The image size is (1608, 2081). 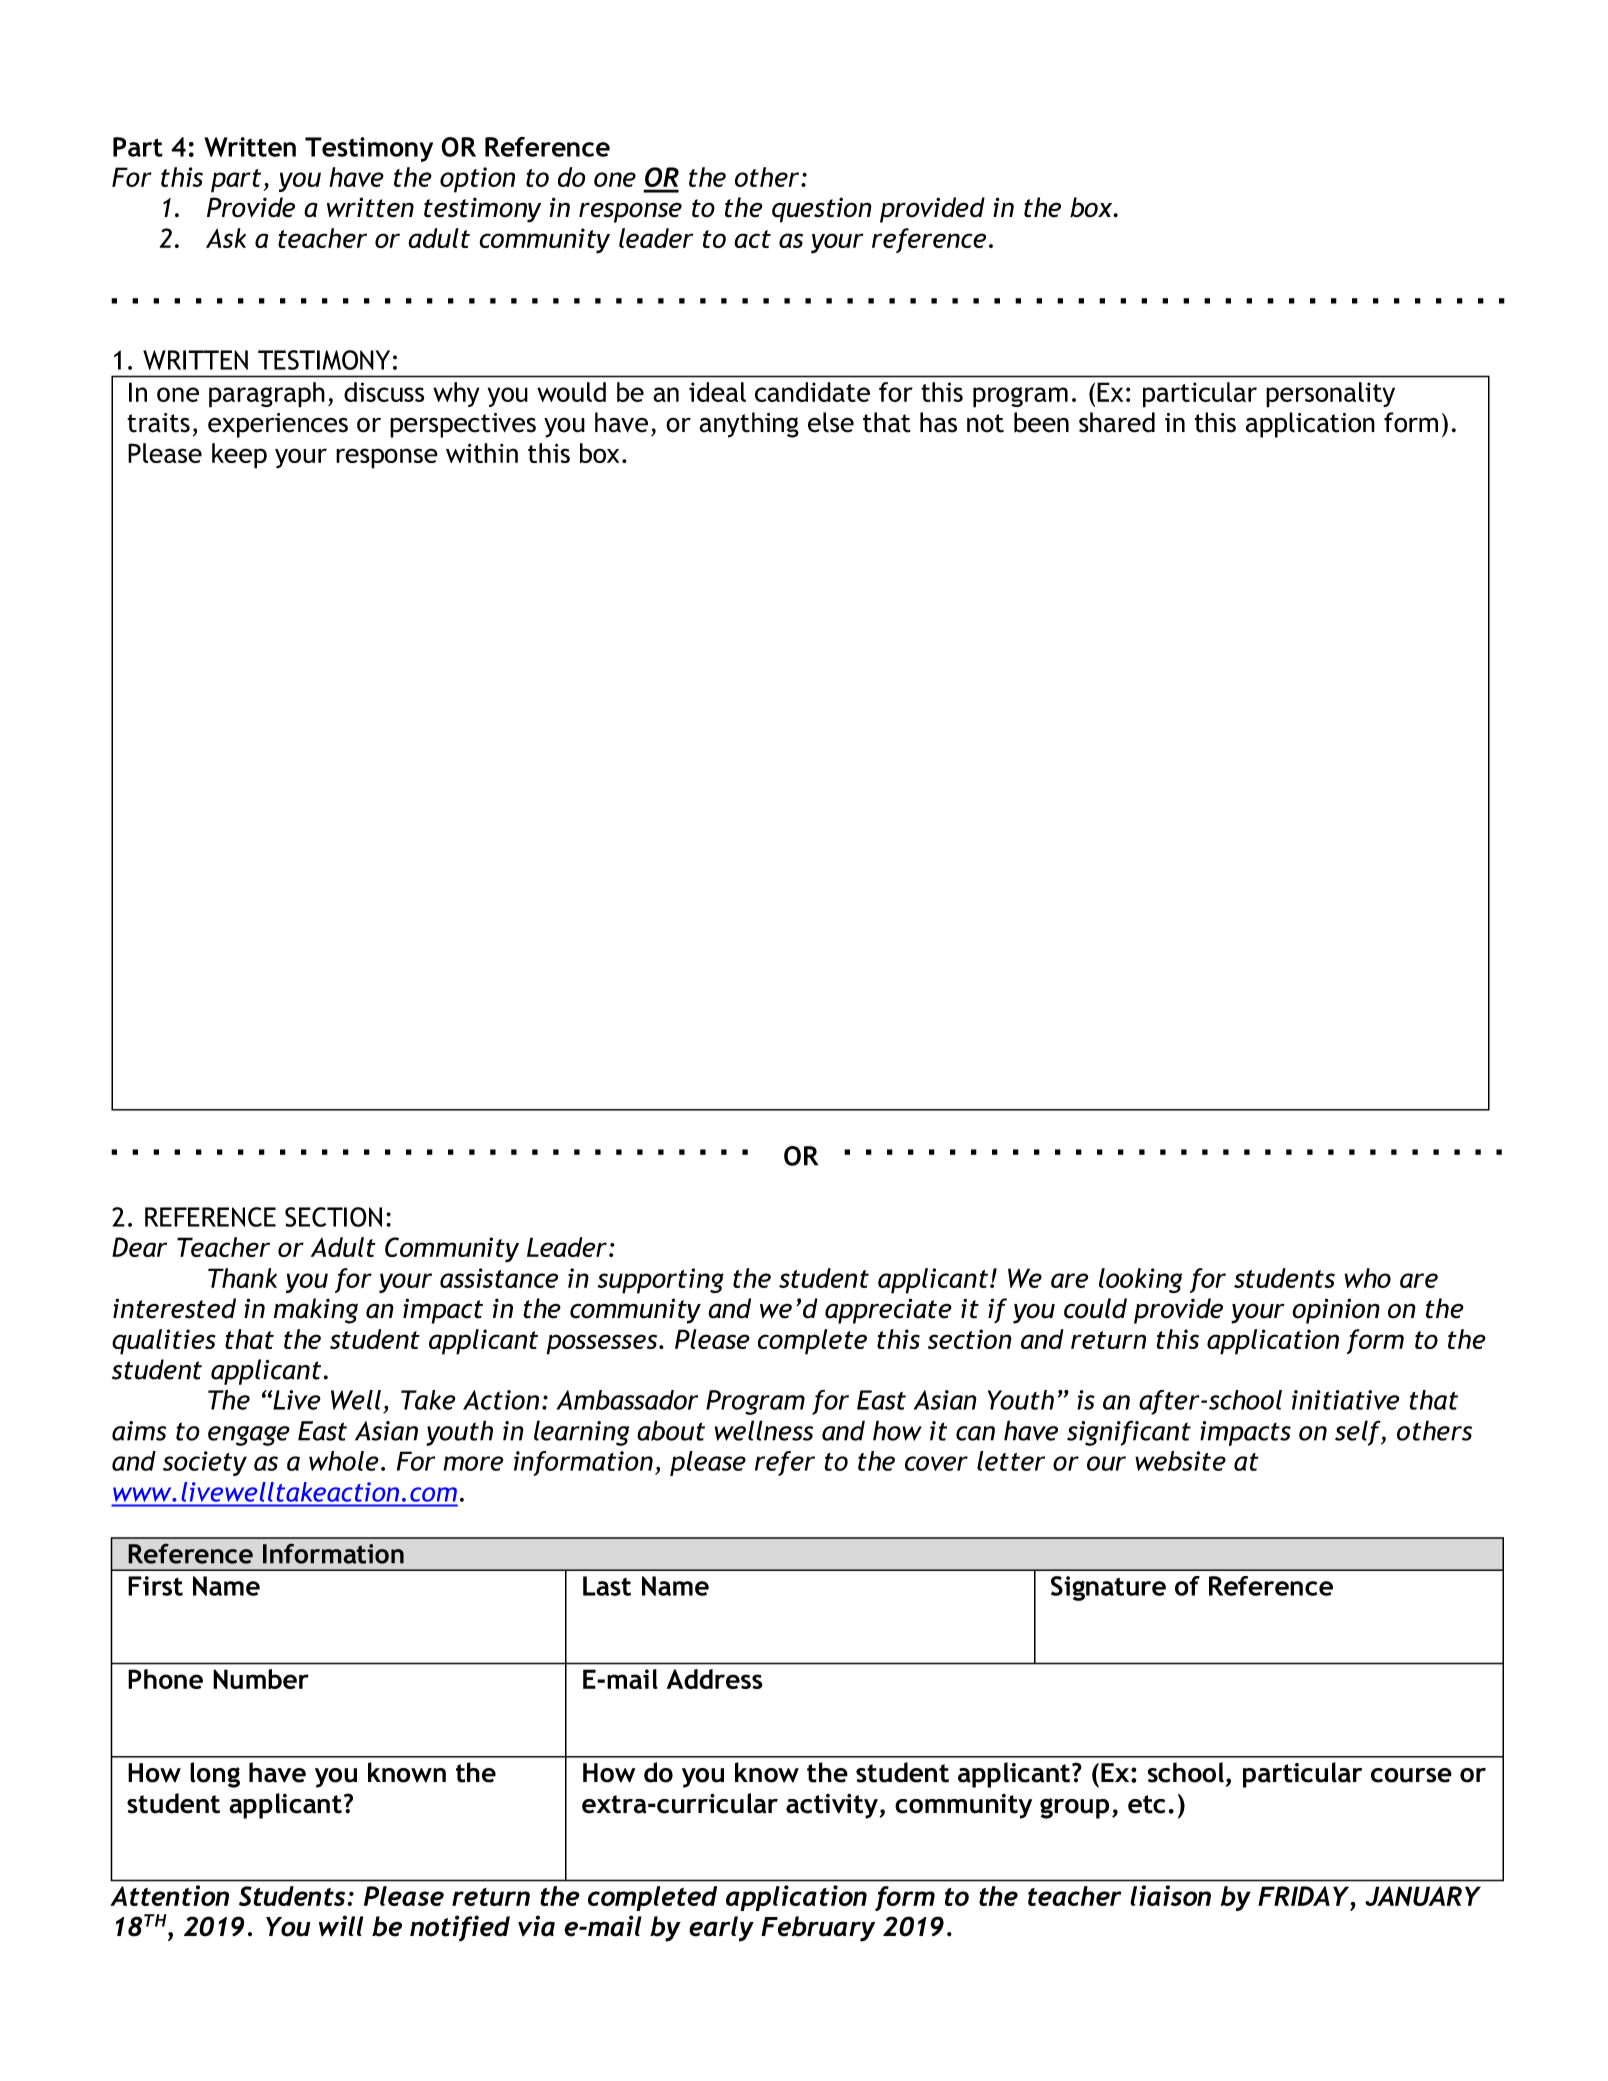 What do you see at coordinates (822, 210) in the screenshot?
I see `question` at bounding box center [822, 210].
